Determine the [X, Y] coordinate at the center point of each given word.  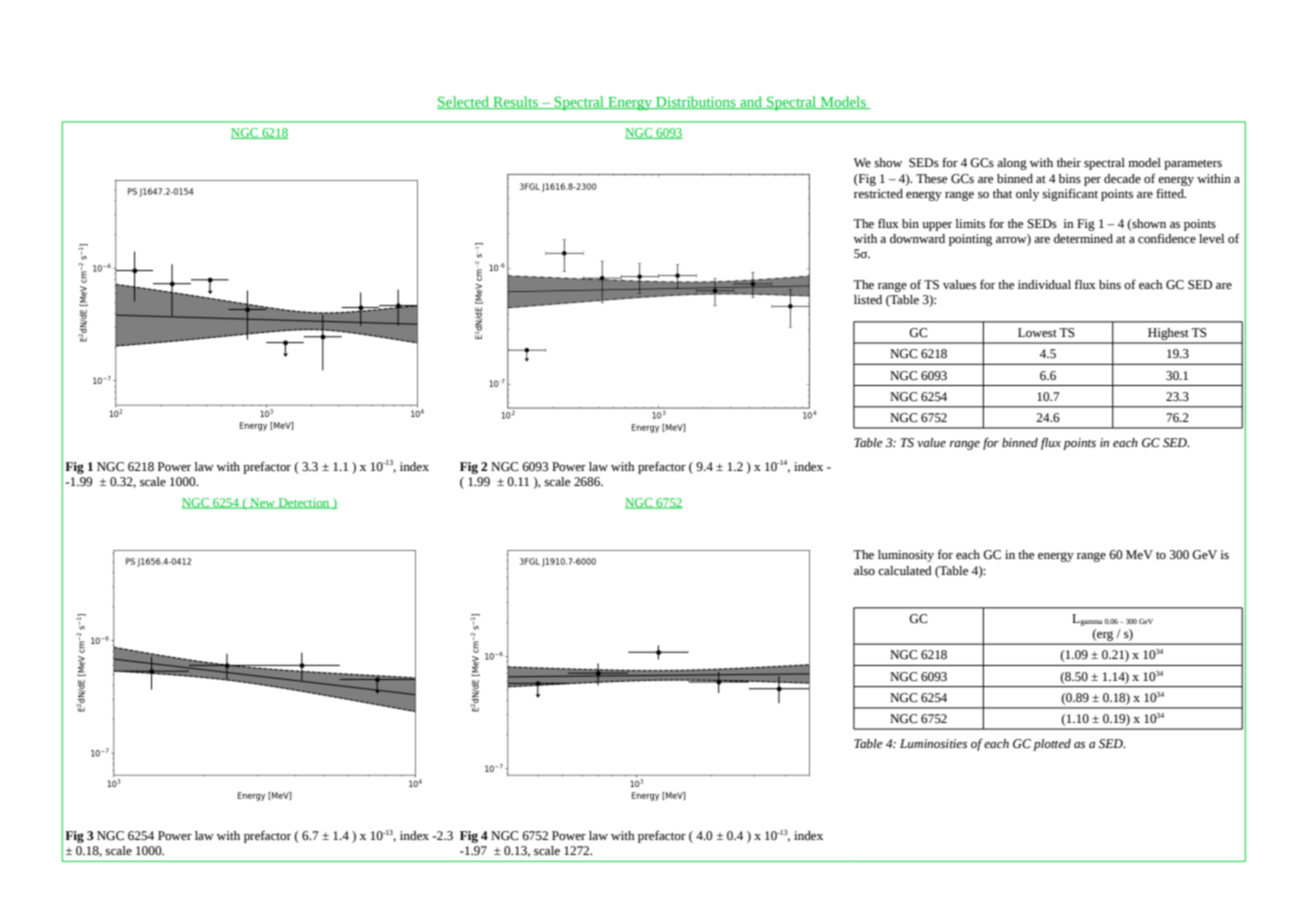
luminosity [906, 556]
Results [515, 102]
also [864, 571]
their [1069, 162]
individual [1044, 284]
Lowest [1037, 333]
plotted [1052, 745]
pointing [970, 240]
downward [917, 239]
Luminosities [933, 744]
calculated [905, 571]
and [751, 102]
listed [868, 300]
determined [1083, 239]
